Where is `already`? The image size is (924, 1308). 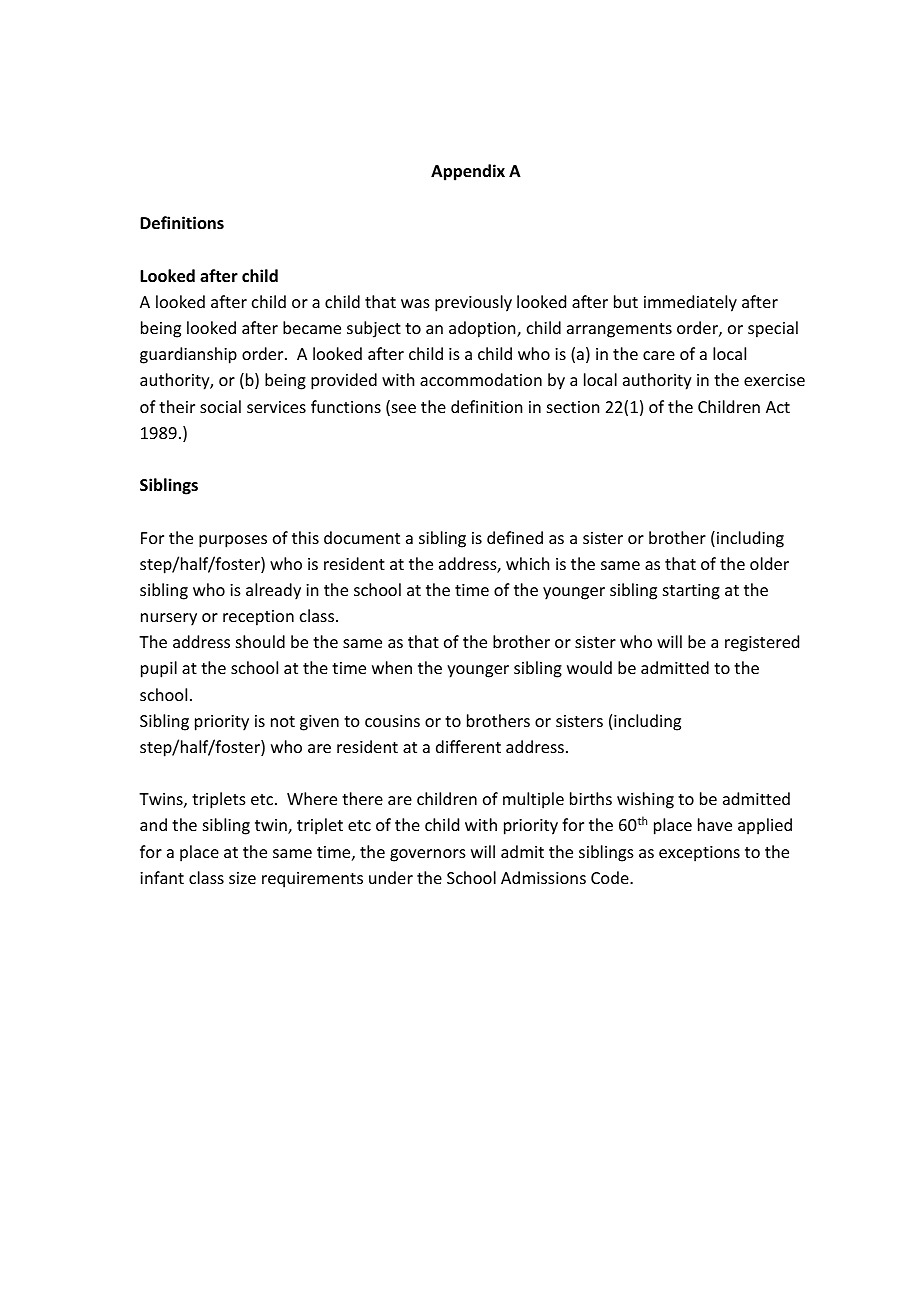 already is located at coordinates (273, 591).
